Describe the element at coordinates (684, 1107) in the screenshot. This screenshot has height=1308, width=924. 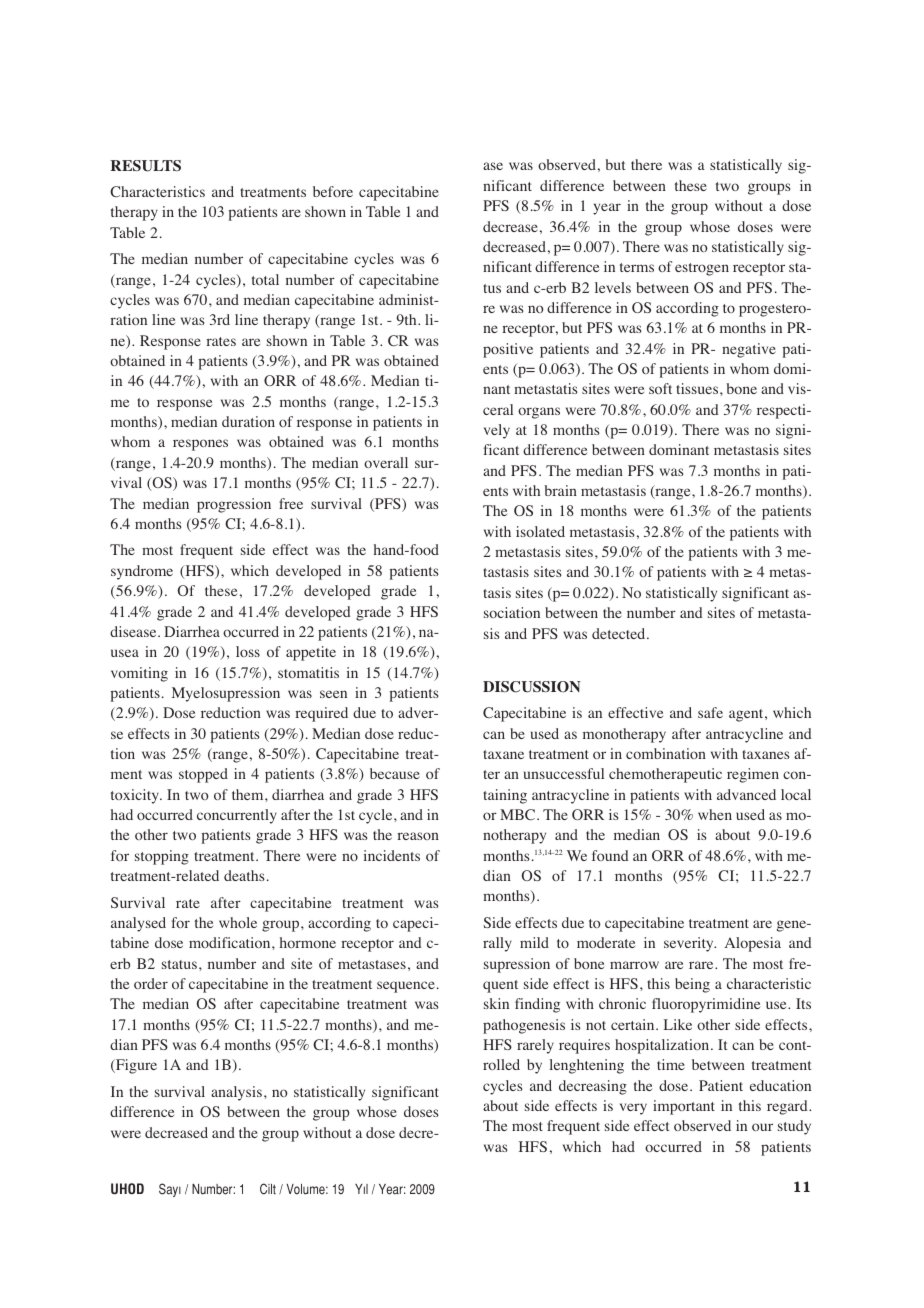
I see `important` at that location.
